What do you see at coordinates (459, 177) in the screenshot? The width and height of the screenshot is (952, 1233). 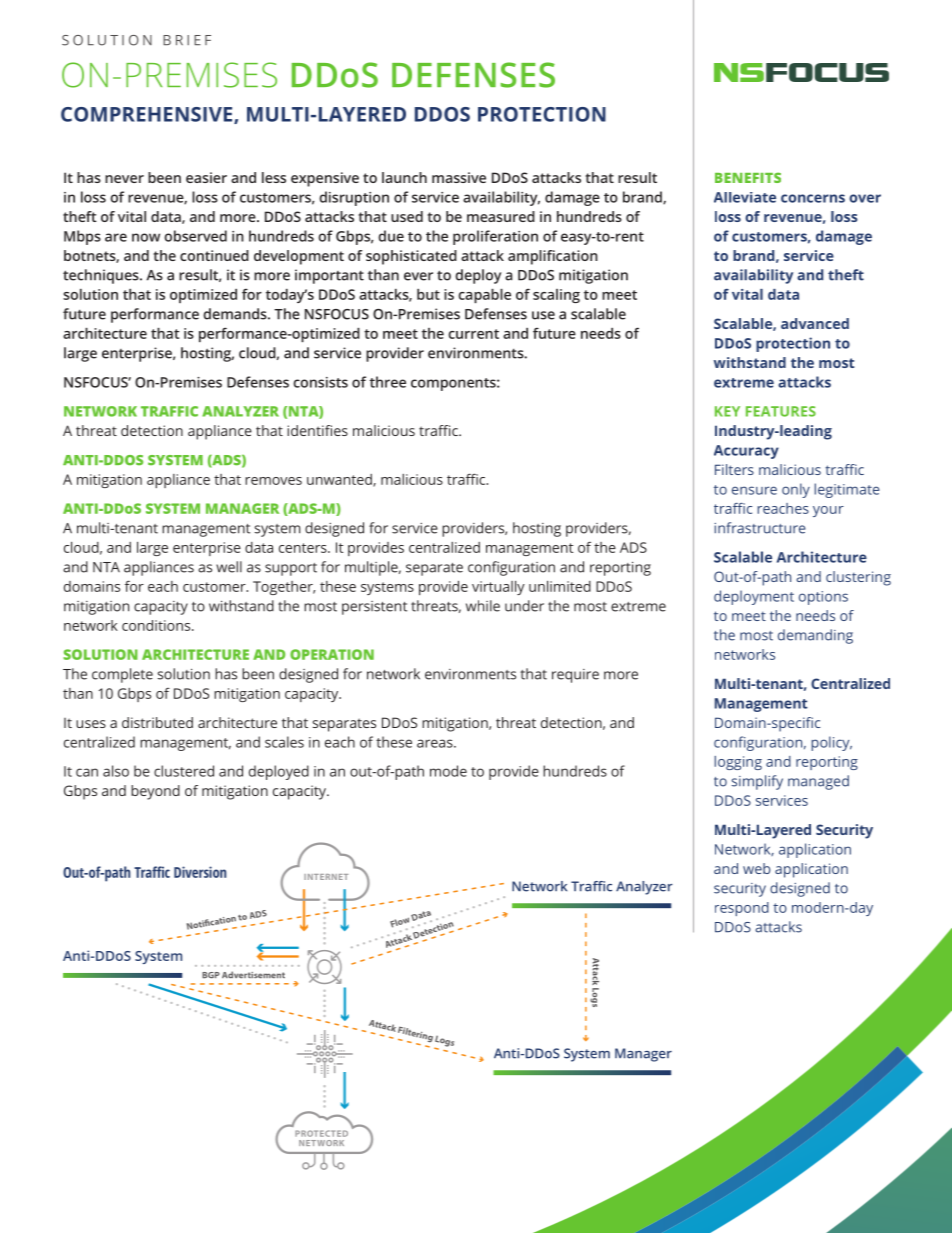 I see `massive` at bounding box center [459, 177].
